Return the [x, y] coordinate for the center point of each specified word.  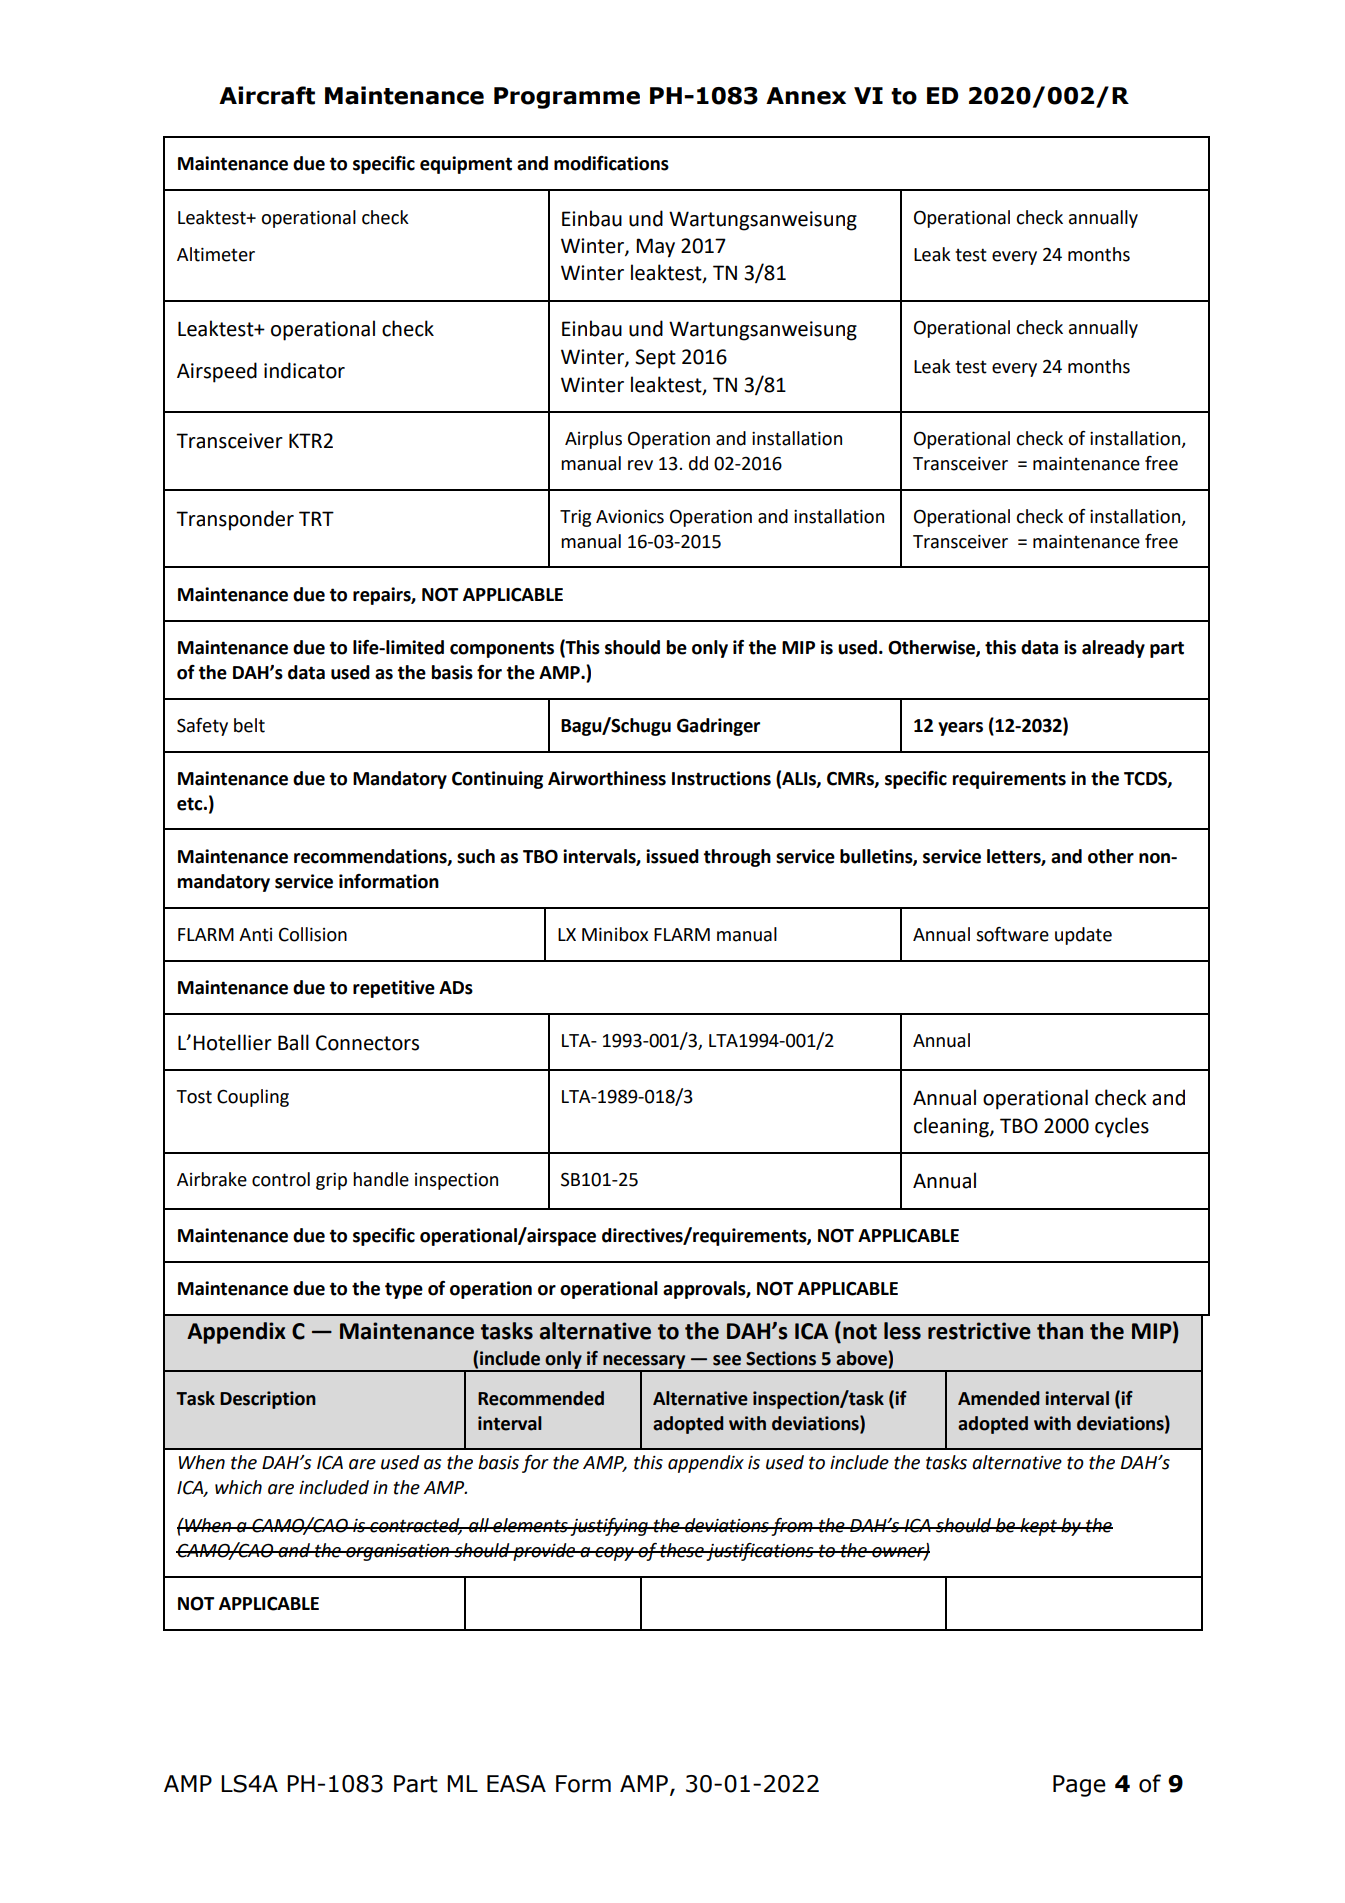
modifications [611, 163]
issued [672, 856]
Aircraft [267, 95]
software [1012, 934]
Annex [806, 96]
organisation [398, 1552]
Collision [313, 934]
